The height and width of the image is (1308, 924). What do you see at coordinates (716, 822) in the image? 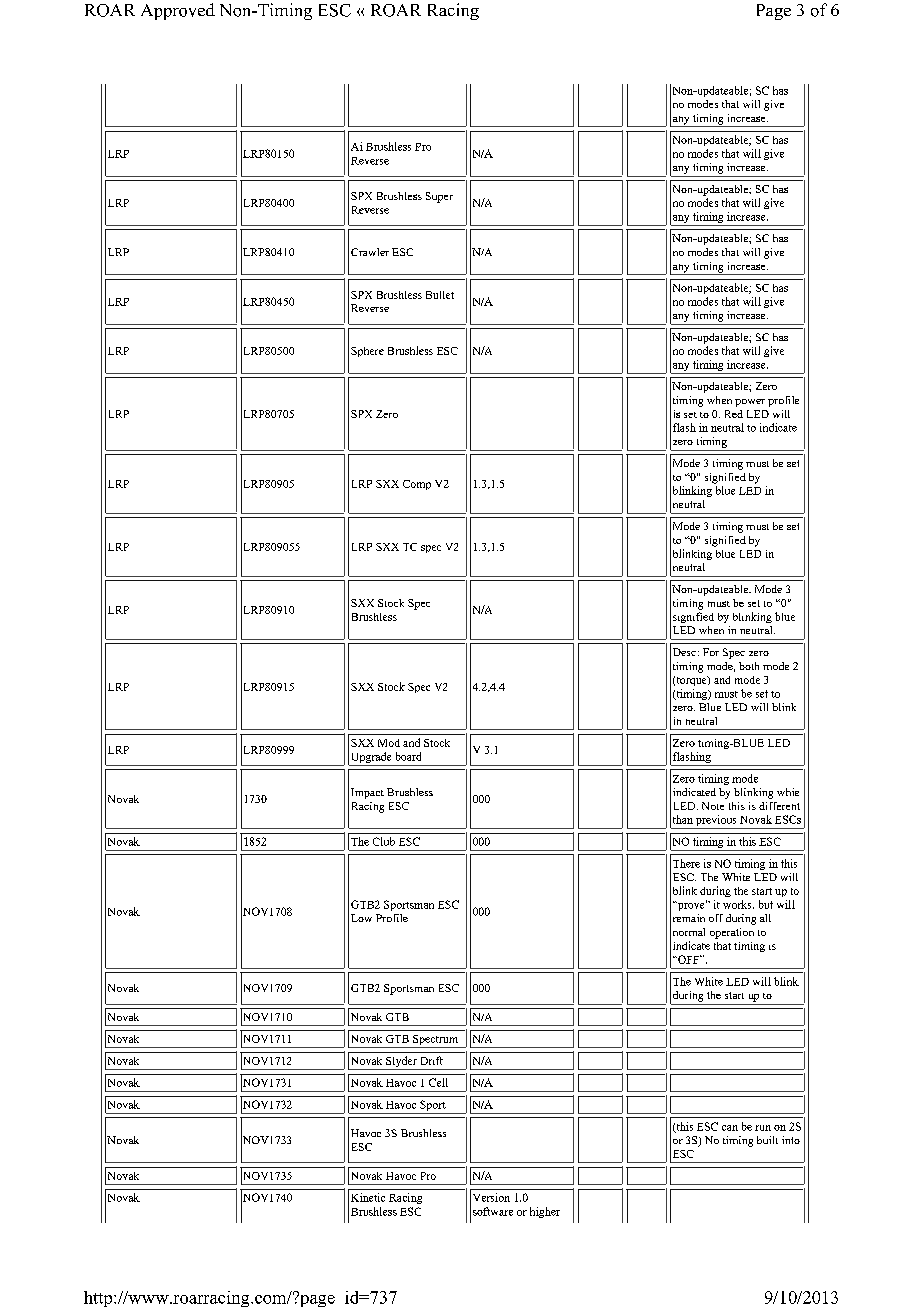
I see `previous` at bounding box center [716, 822].
